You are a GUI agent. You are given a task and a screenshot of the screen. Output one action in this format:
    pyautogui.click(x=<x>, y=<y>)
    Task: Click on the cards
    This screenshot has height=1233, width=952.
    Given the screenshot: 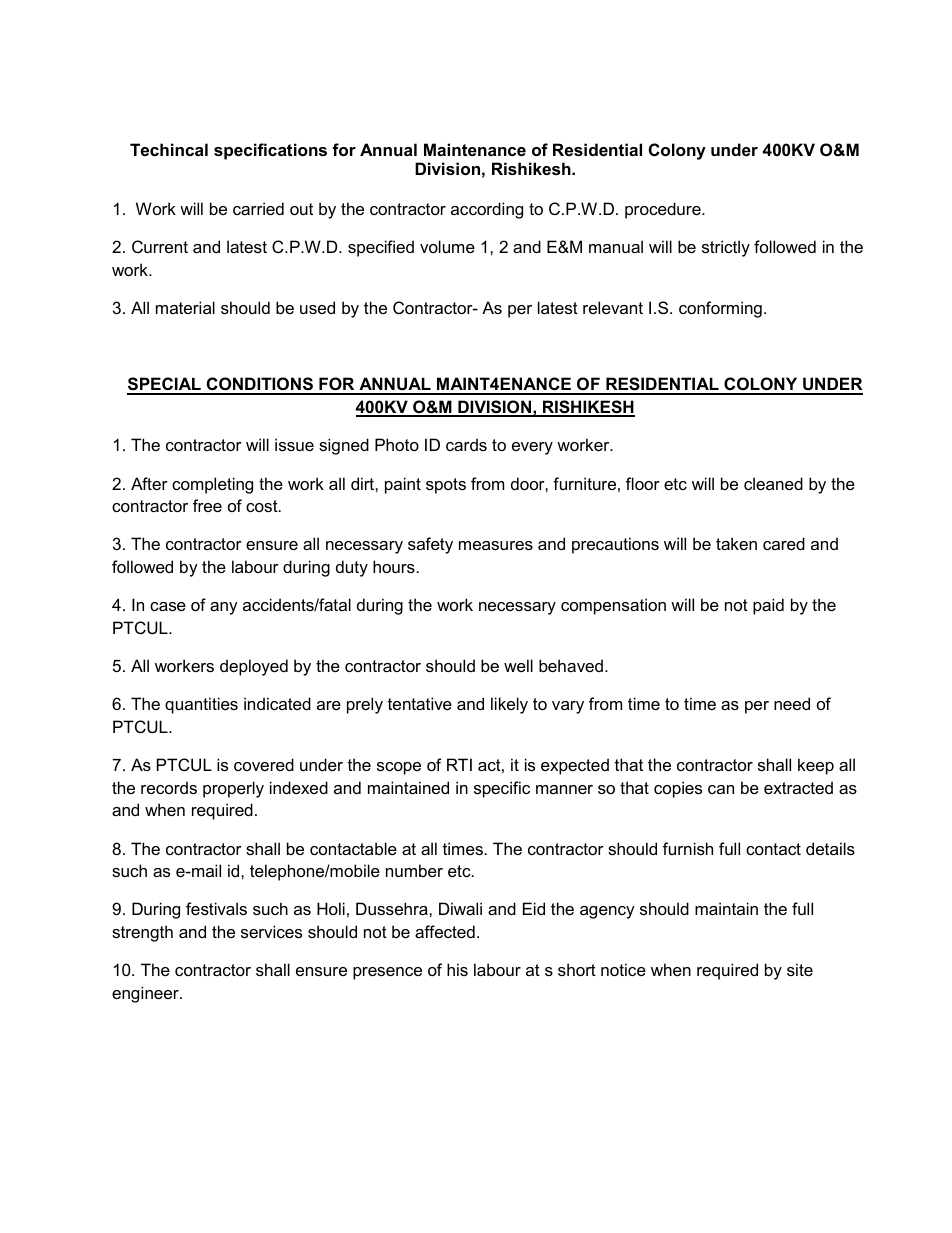 What is the action you would take?
    pyautogui.click(x=466, y=444)
